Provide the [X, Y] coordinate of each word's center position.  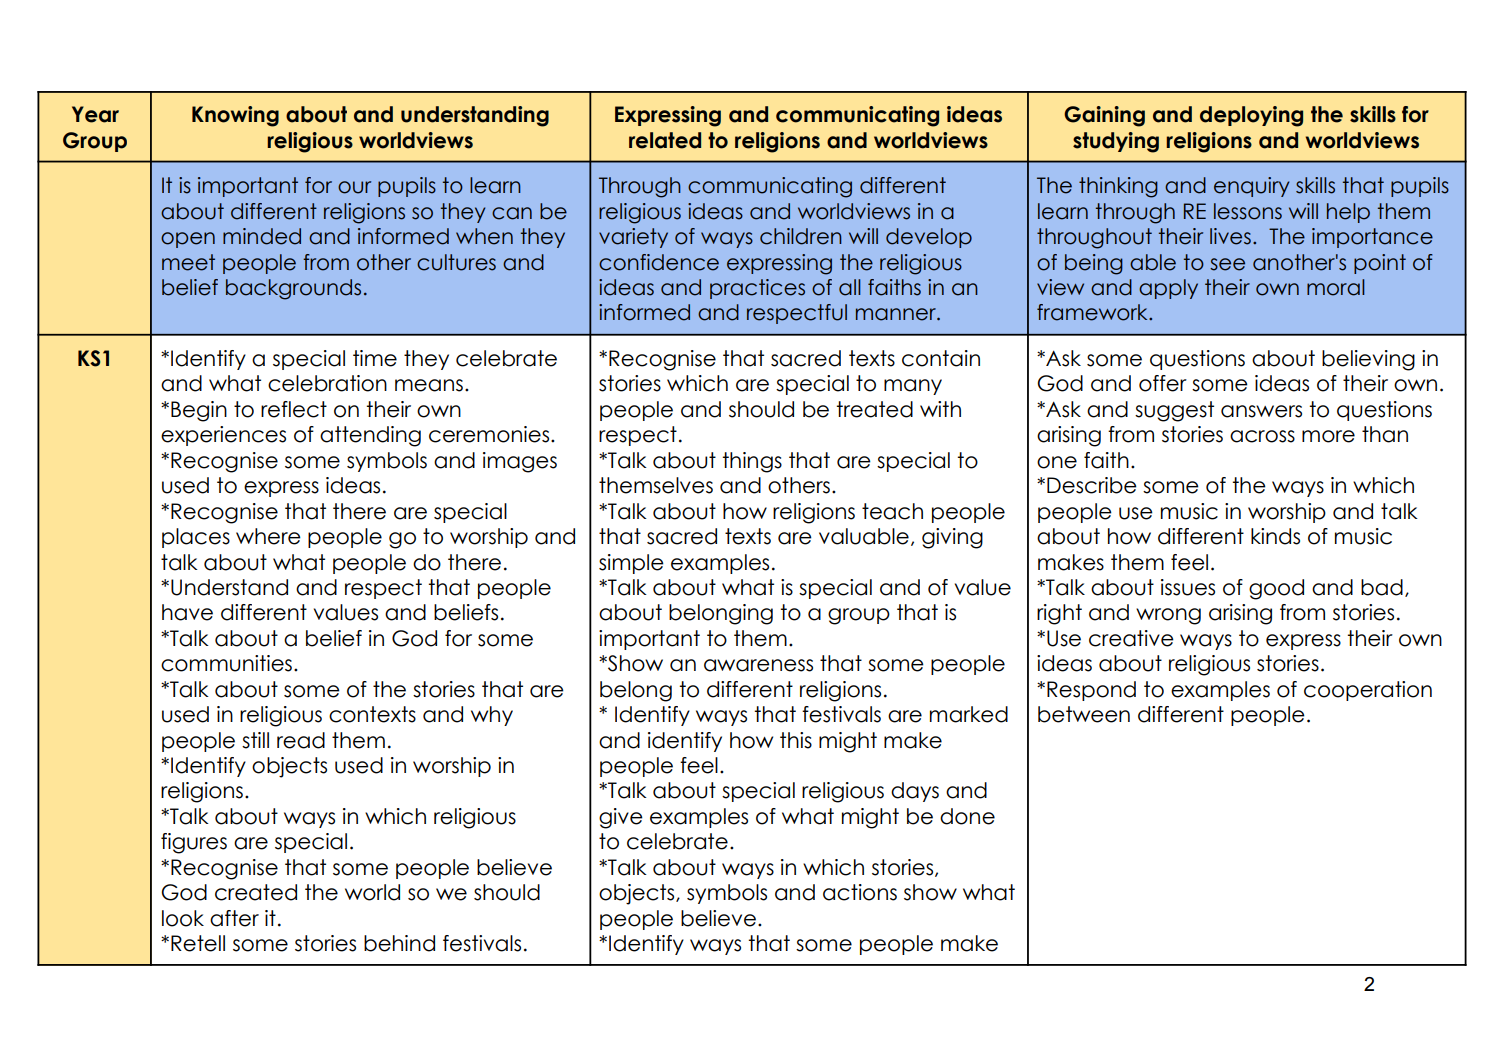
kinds [1275, 536]
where [268, 536]
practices [757, 289]
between [1084, 714]
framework [1093, 312]
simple [631, 564]
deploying [1251, 116]
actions [860, 892]
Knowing [235, 116]
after [234, 918]
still [255, 740]
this [796, 740]
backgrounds [293, 289]
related [665, 140]
